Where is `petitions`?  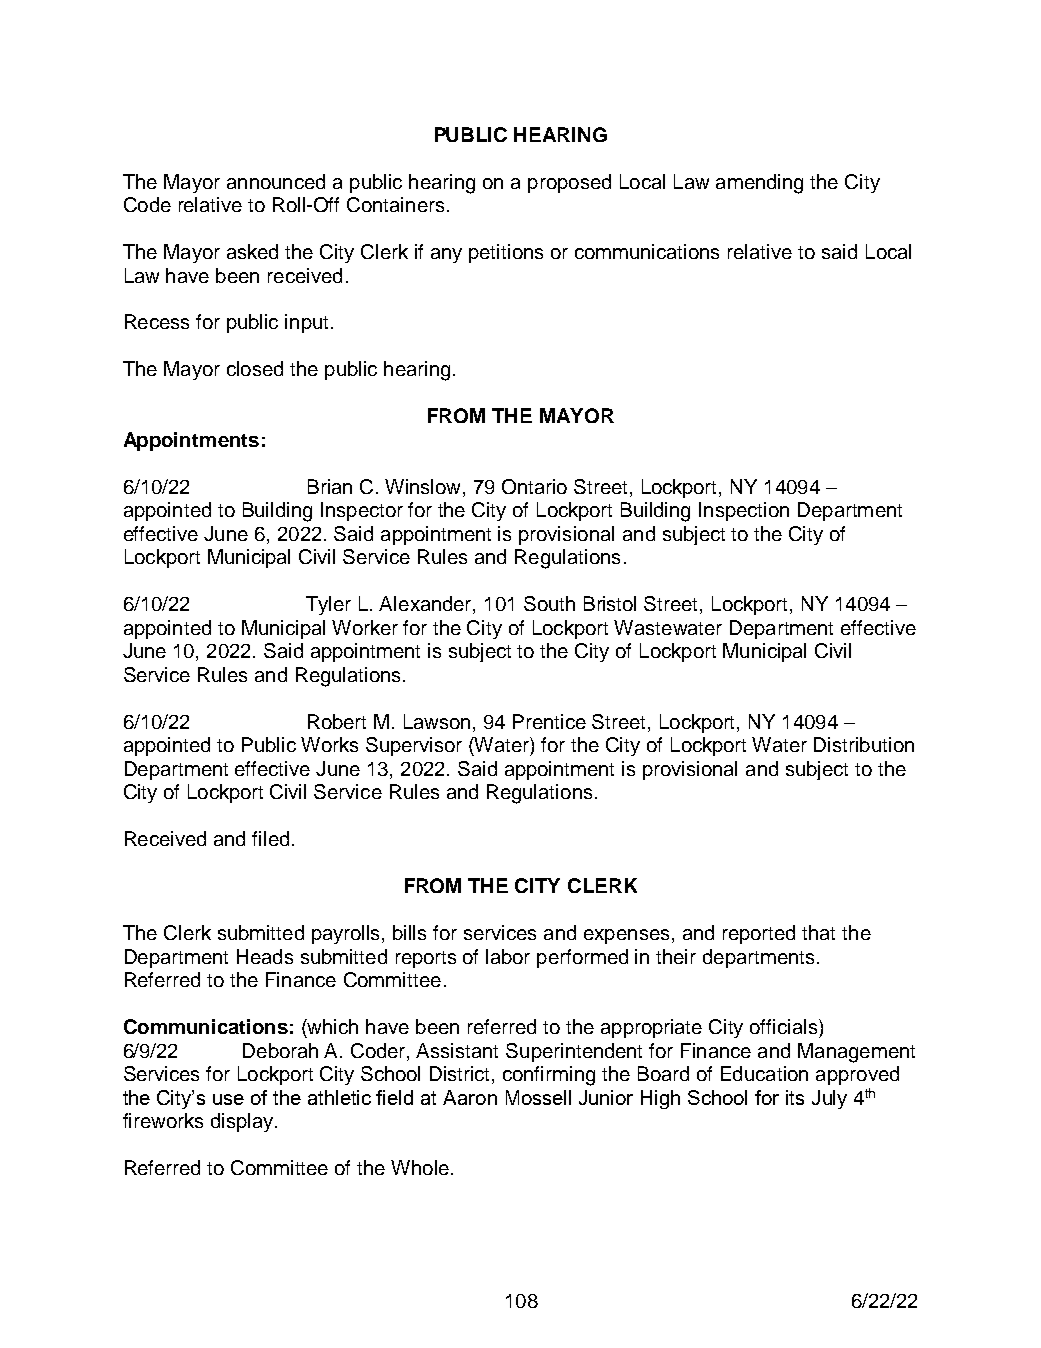
petitions is located at coordinates (506, 253).
